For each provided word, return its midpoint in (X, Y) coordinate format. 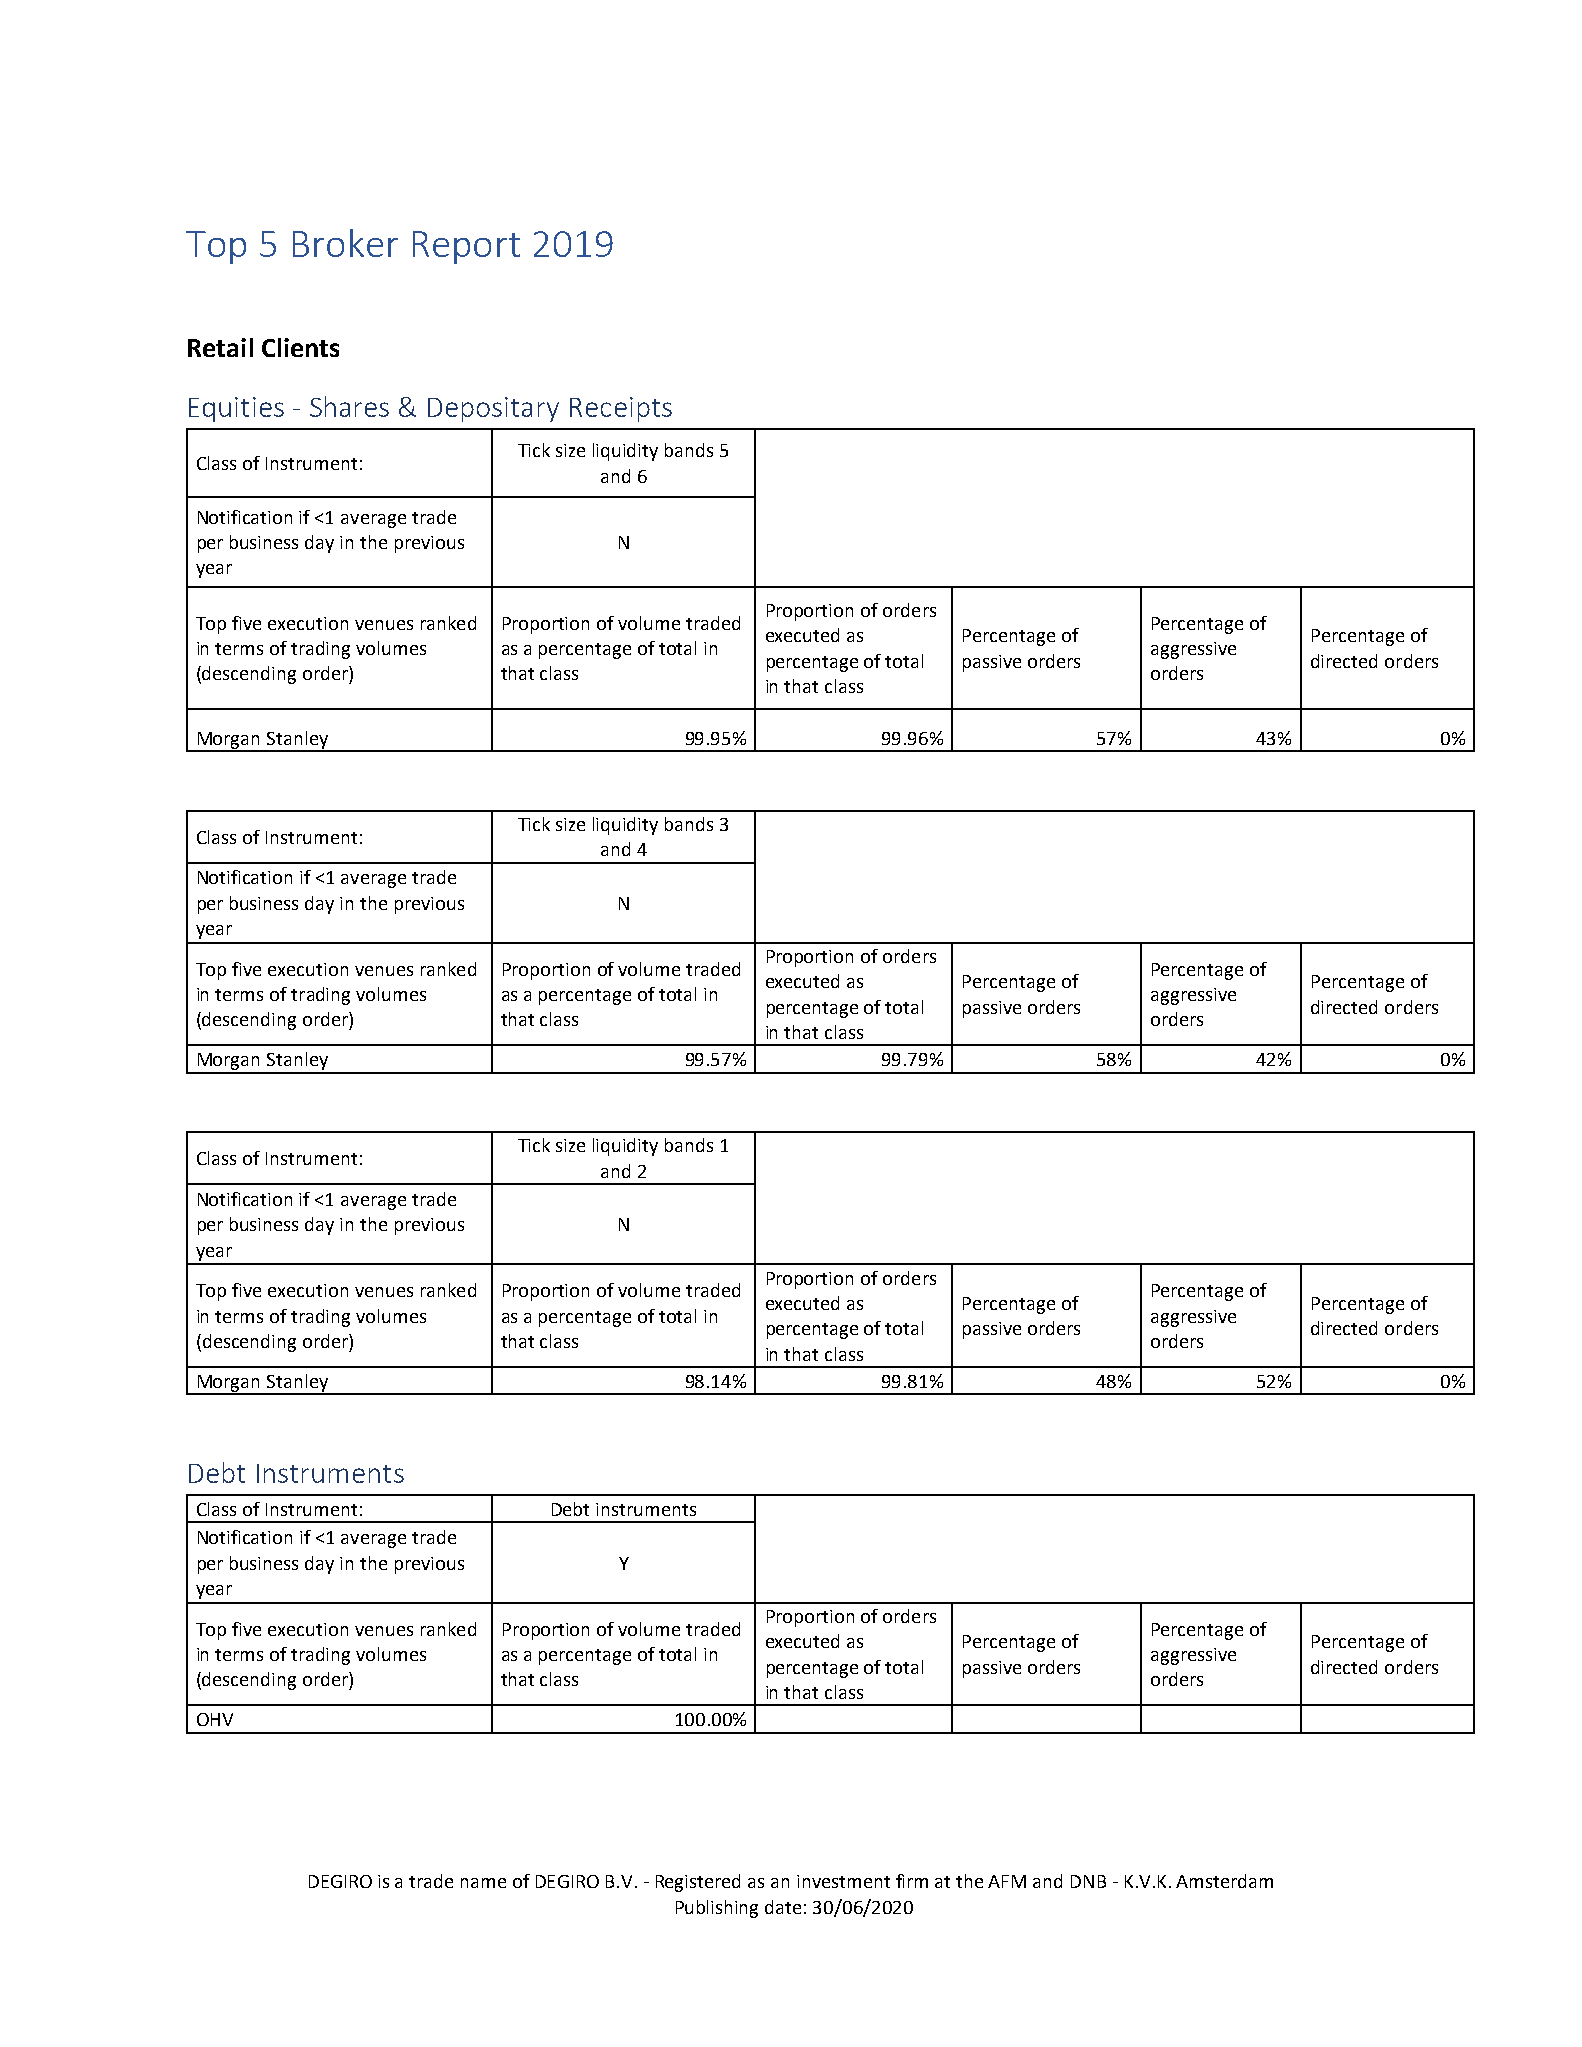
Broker (345, 243)
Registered (698, 1883)
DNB (1088, 1881)
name (483, 1883)
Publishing (717, 1909)
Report (466, 247)
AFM (1007, 1881)
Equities (236, 409)
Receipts (621, 409)
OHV (215, 1719)
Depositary (493, 409)
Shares (349, 406)
